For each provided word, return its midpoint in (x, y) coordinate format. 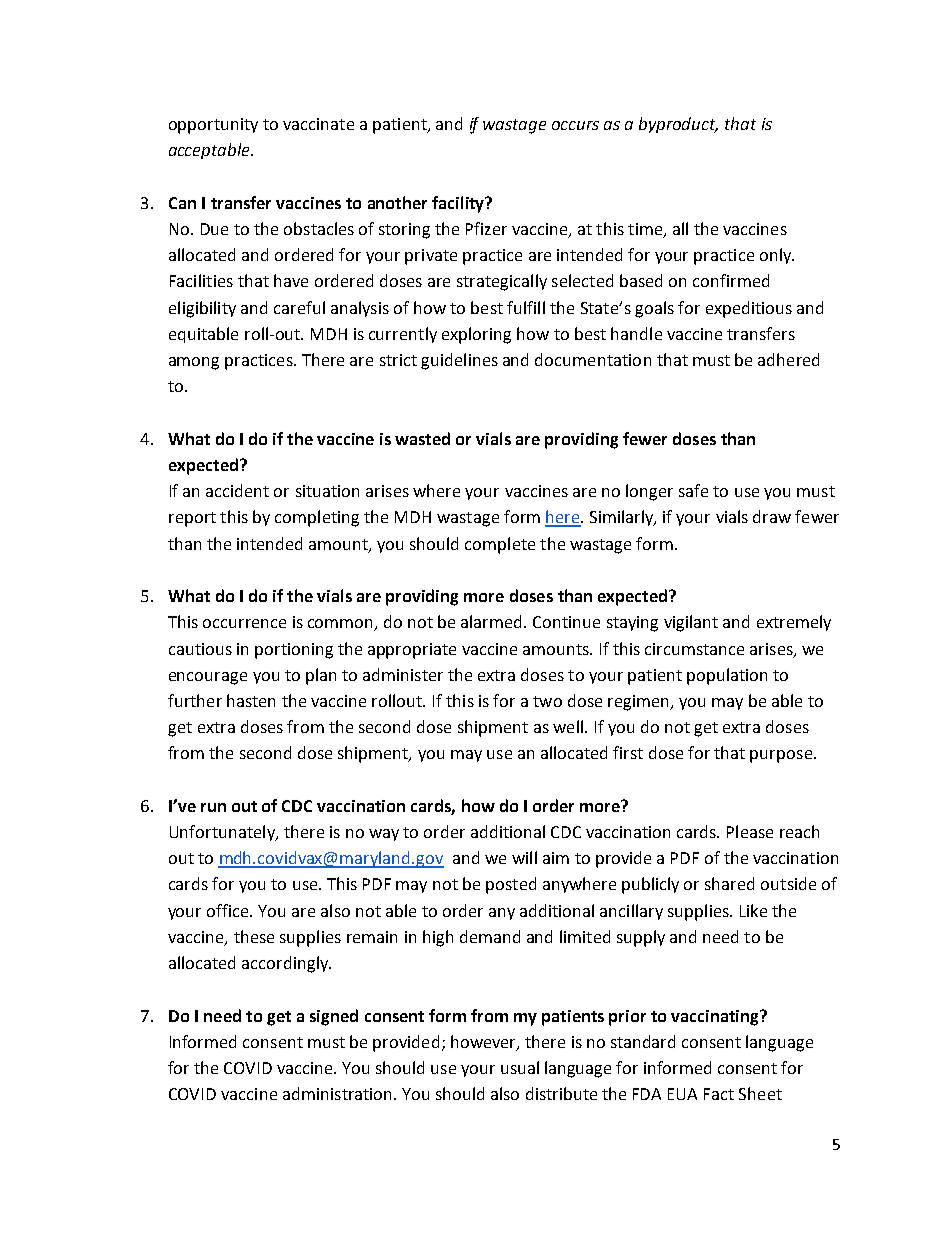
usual (520, 1067)
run (213, 807)
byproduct (678, 125)
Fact (719, 1094)
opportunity (213, 126)
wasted (422, 438)
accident (237, 490)
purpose (782, 756)
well (568, 726)
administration (337, 1093)
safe (693, 490)
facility (459, 204)
